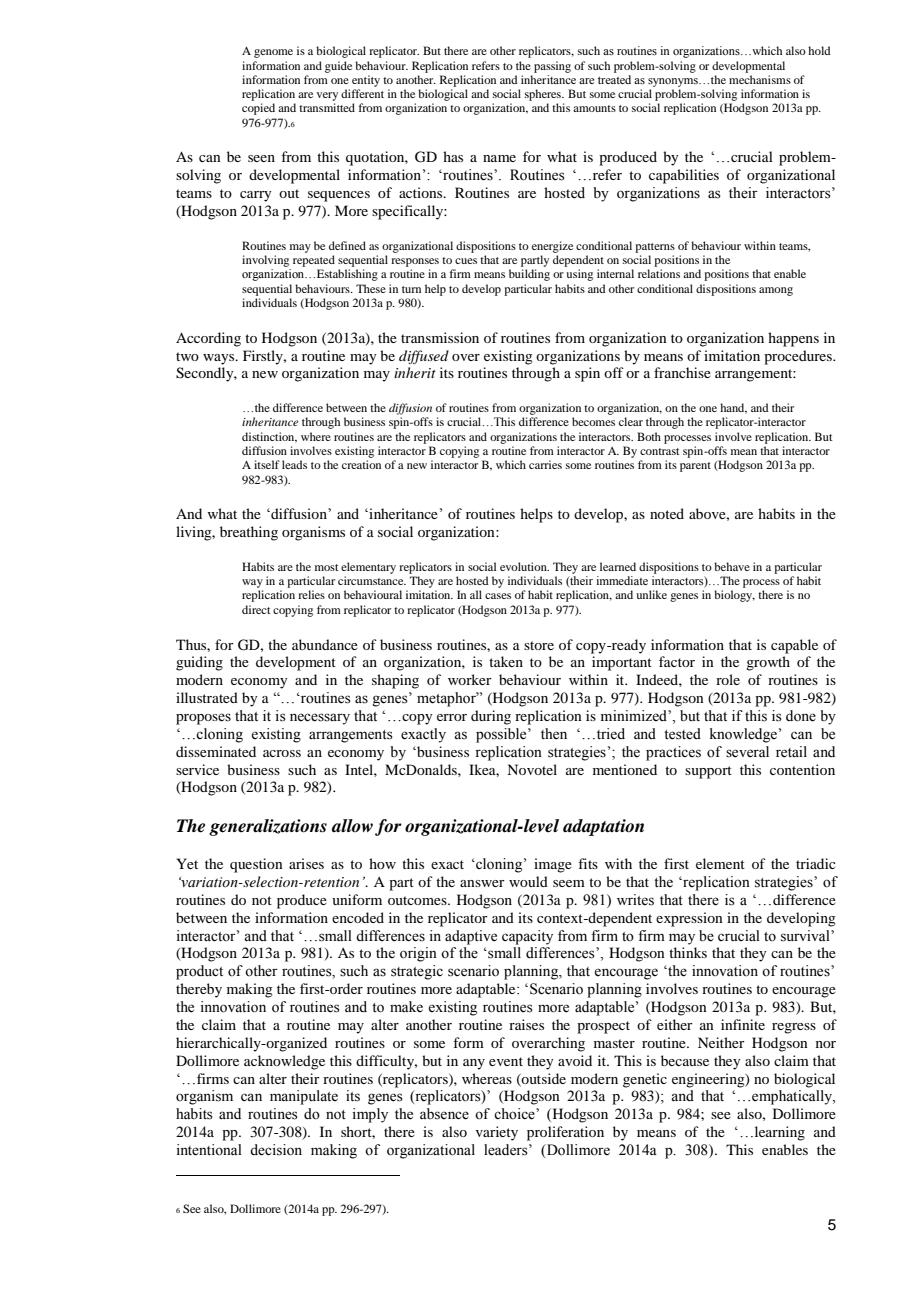 The width and height of the image is (924, 1308). Describe the element at coordinates (689, 919) in the image. I see `expression` at that location.
